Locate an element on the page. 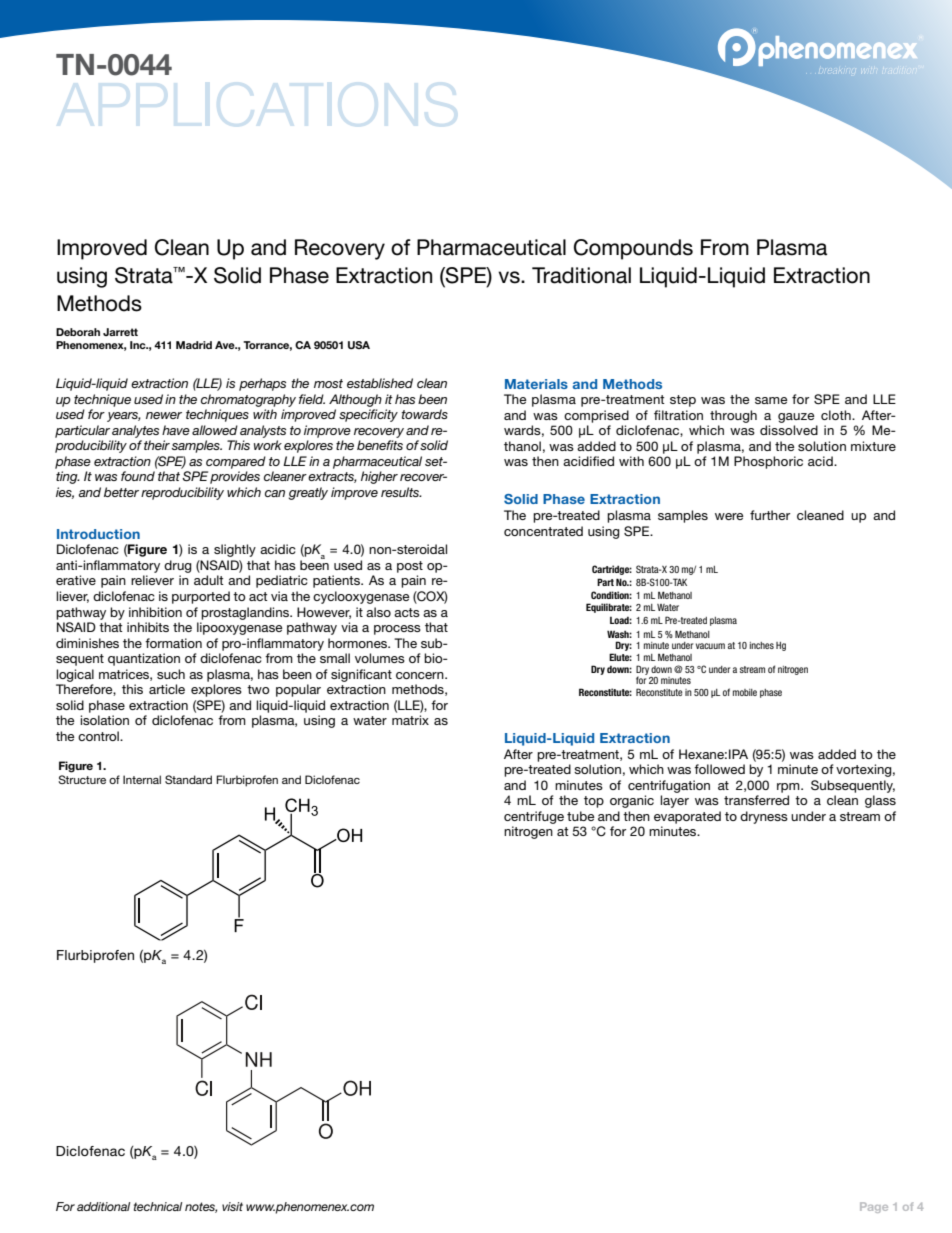  Standard is located at coordinates (188, 779).
